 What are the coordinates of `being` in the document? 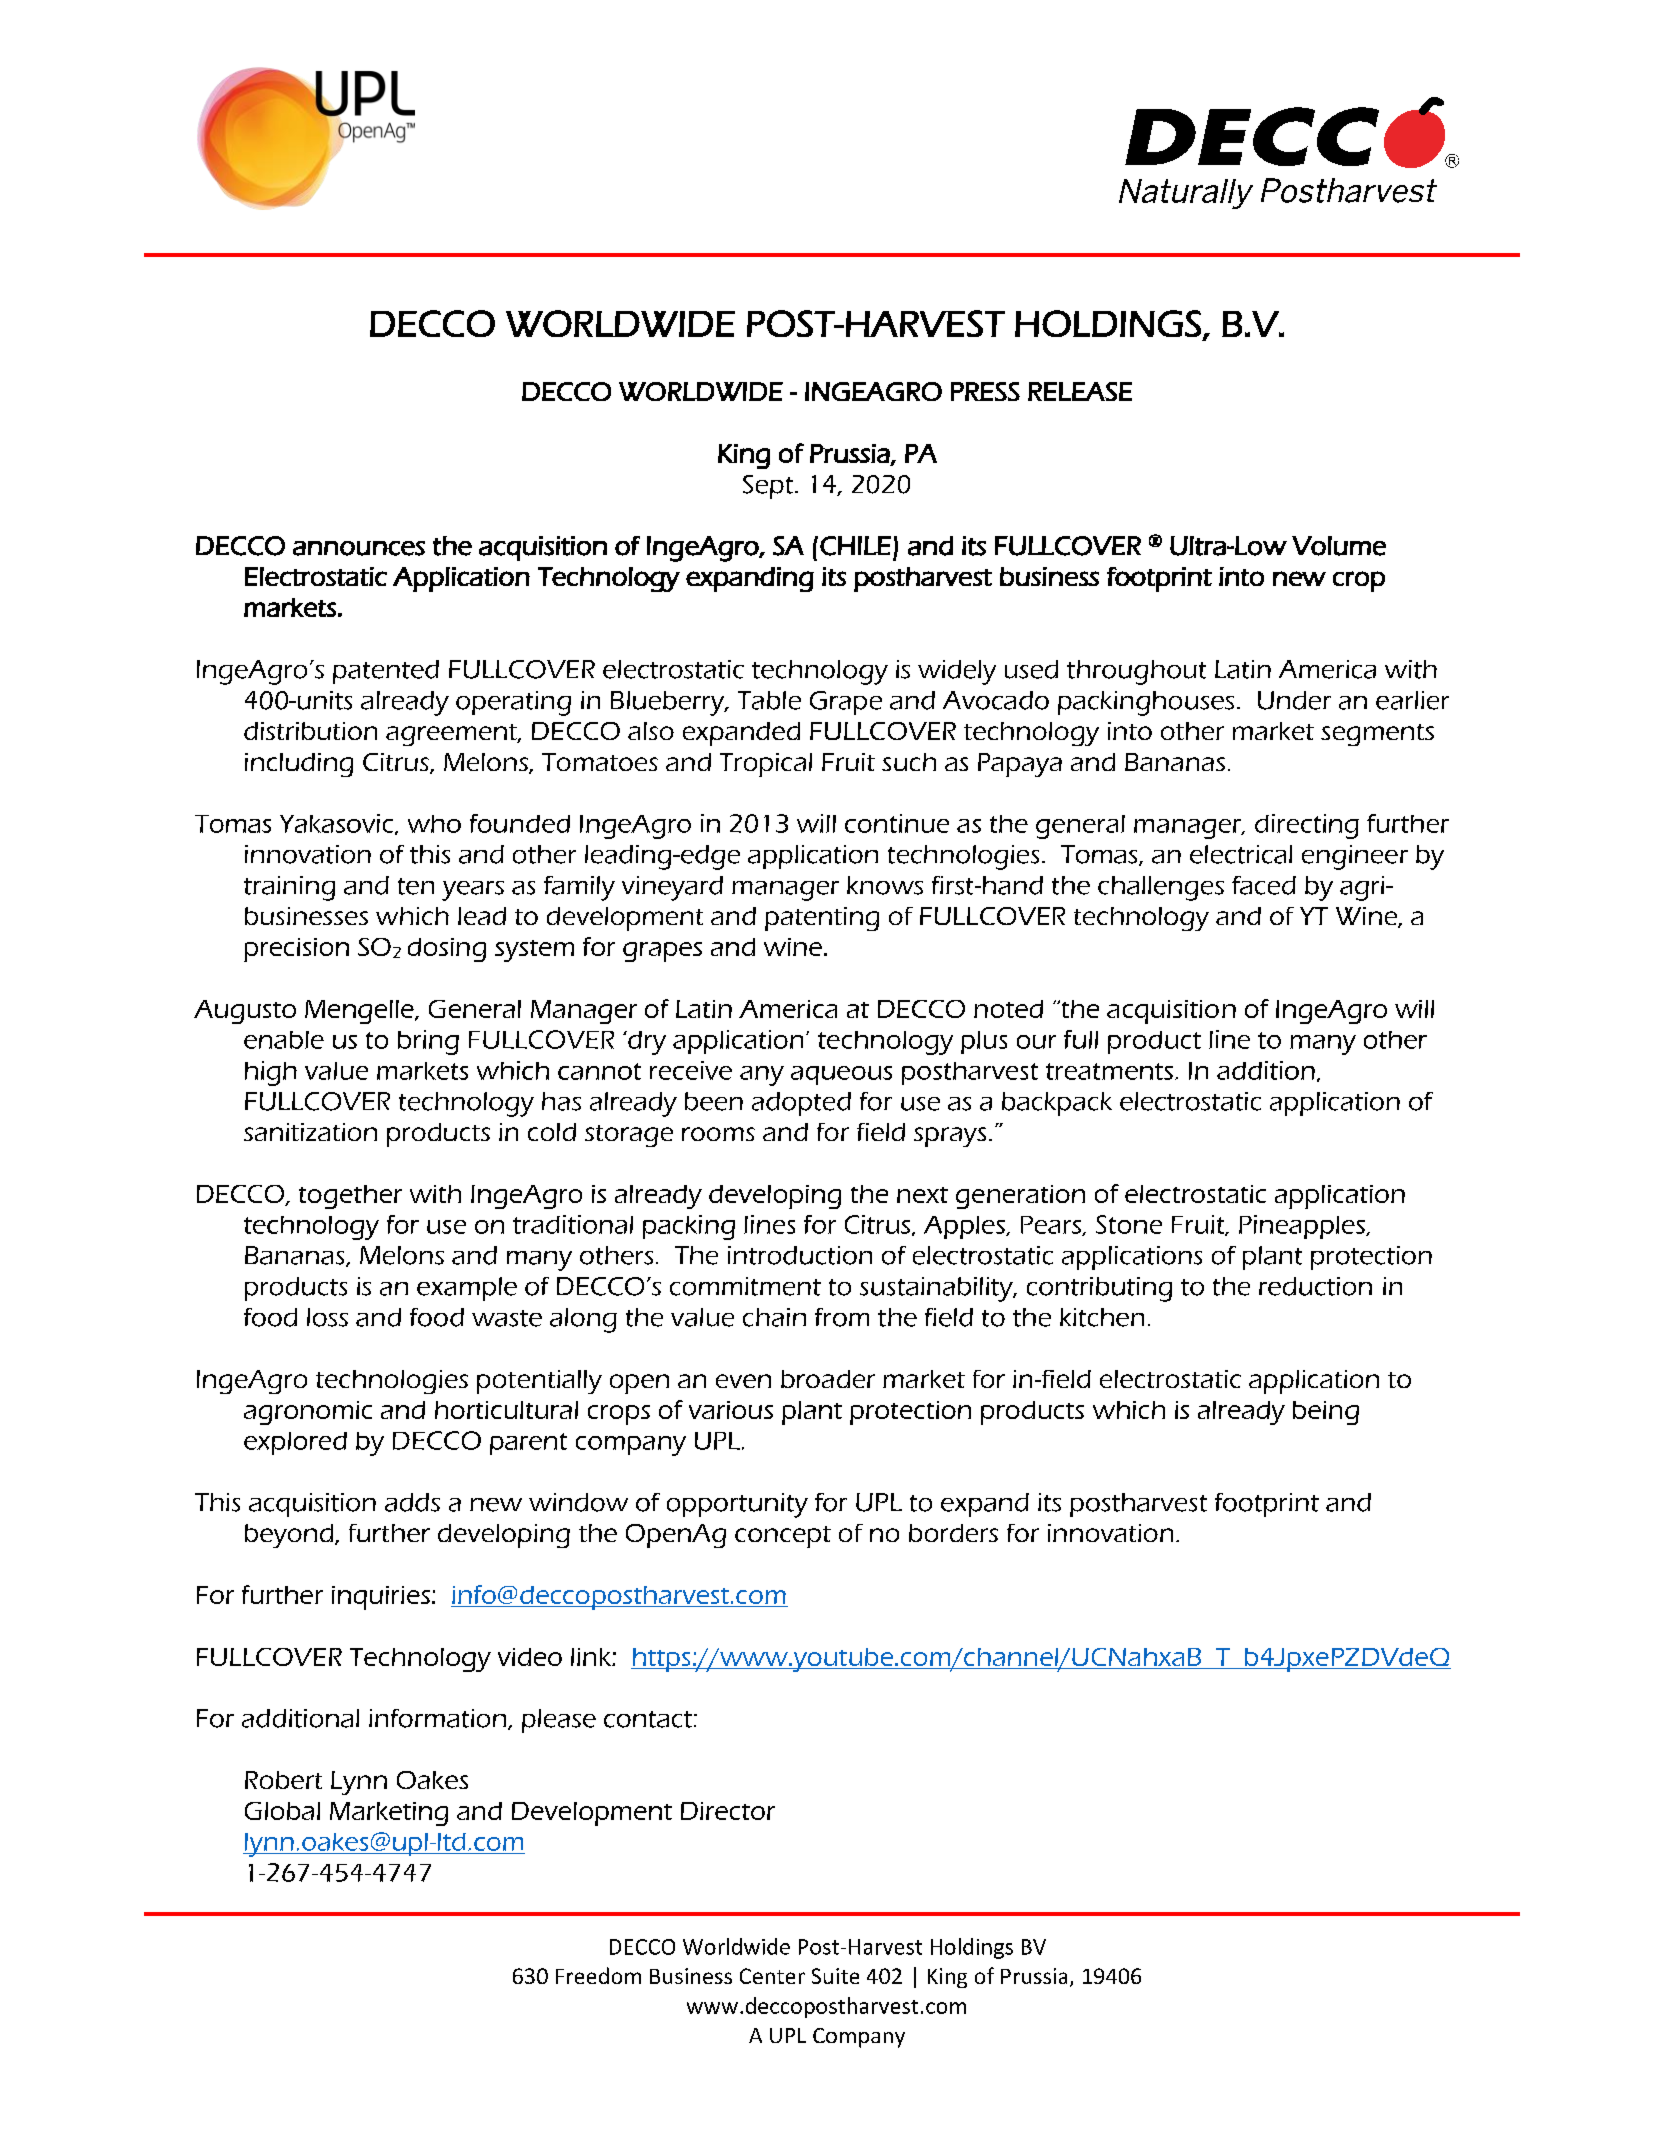 It's located at (1326, 1413).
